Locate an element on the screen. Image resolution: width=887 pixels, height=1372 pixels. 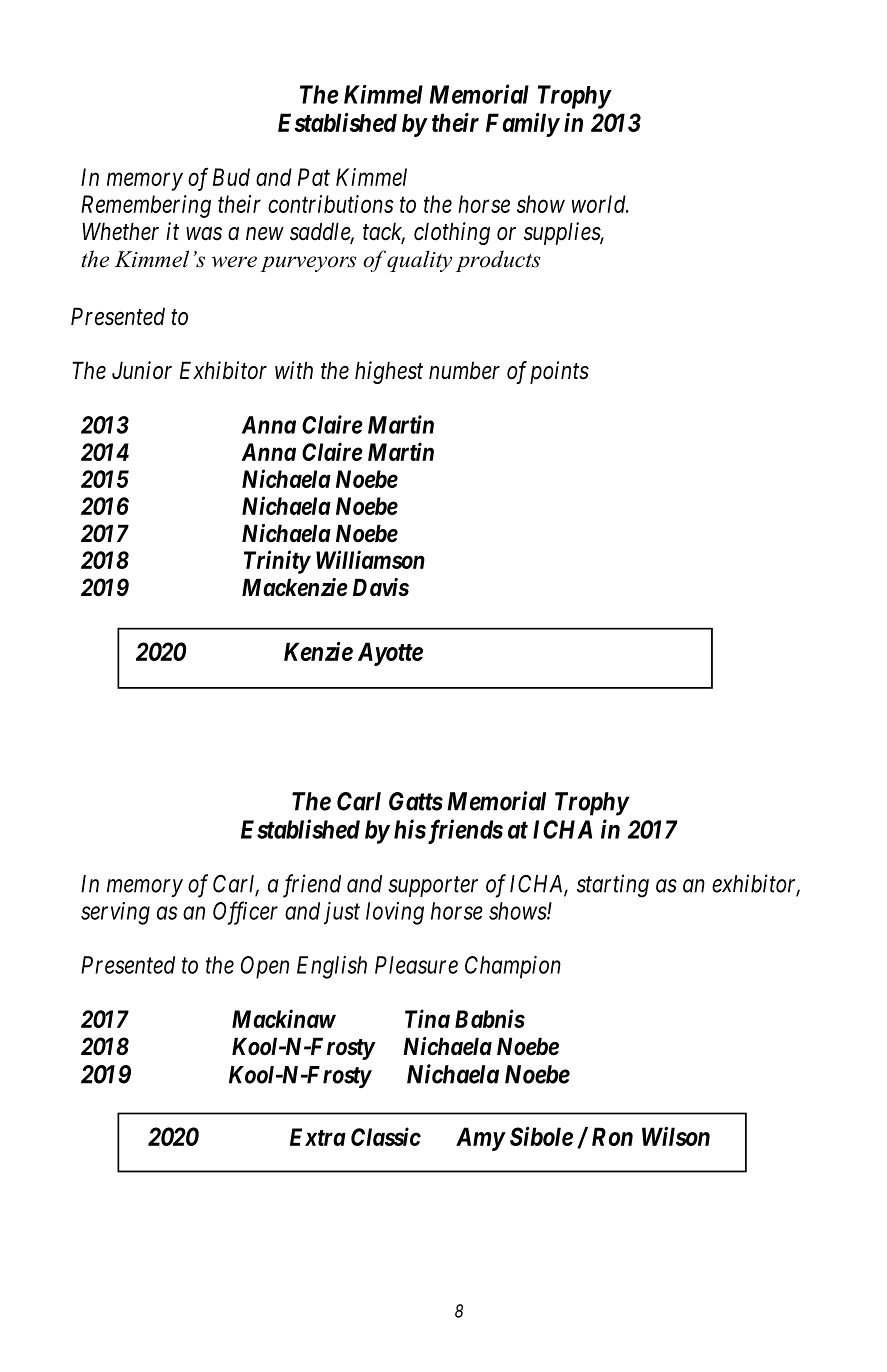
Bud is located at coordinates (231, 177).
